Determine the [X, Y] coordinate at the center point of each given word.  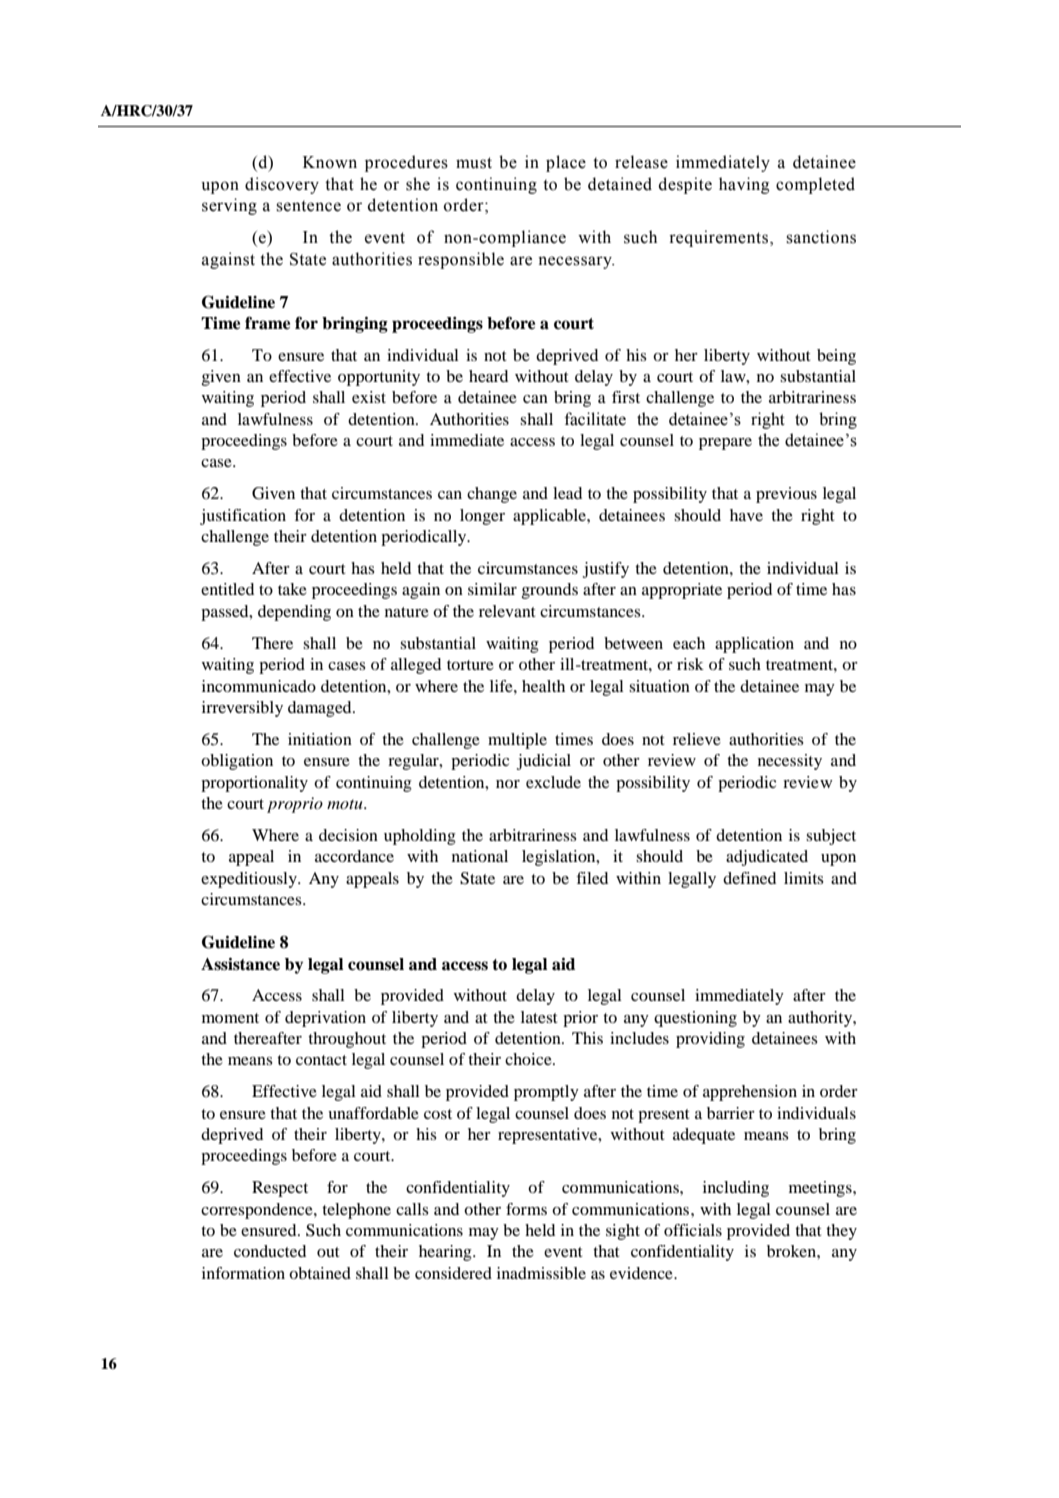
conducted [270, 1251]
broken [792, 1251]
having [744, 185]
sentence [308, 206]
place [566, 163]
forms [526, 1209]
